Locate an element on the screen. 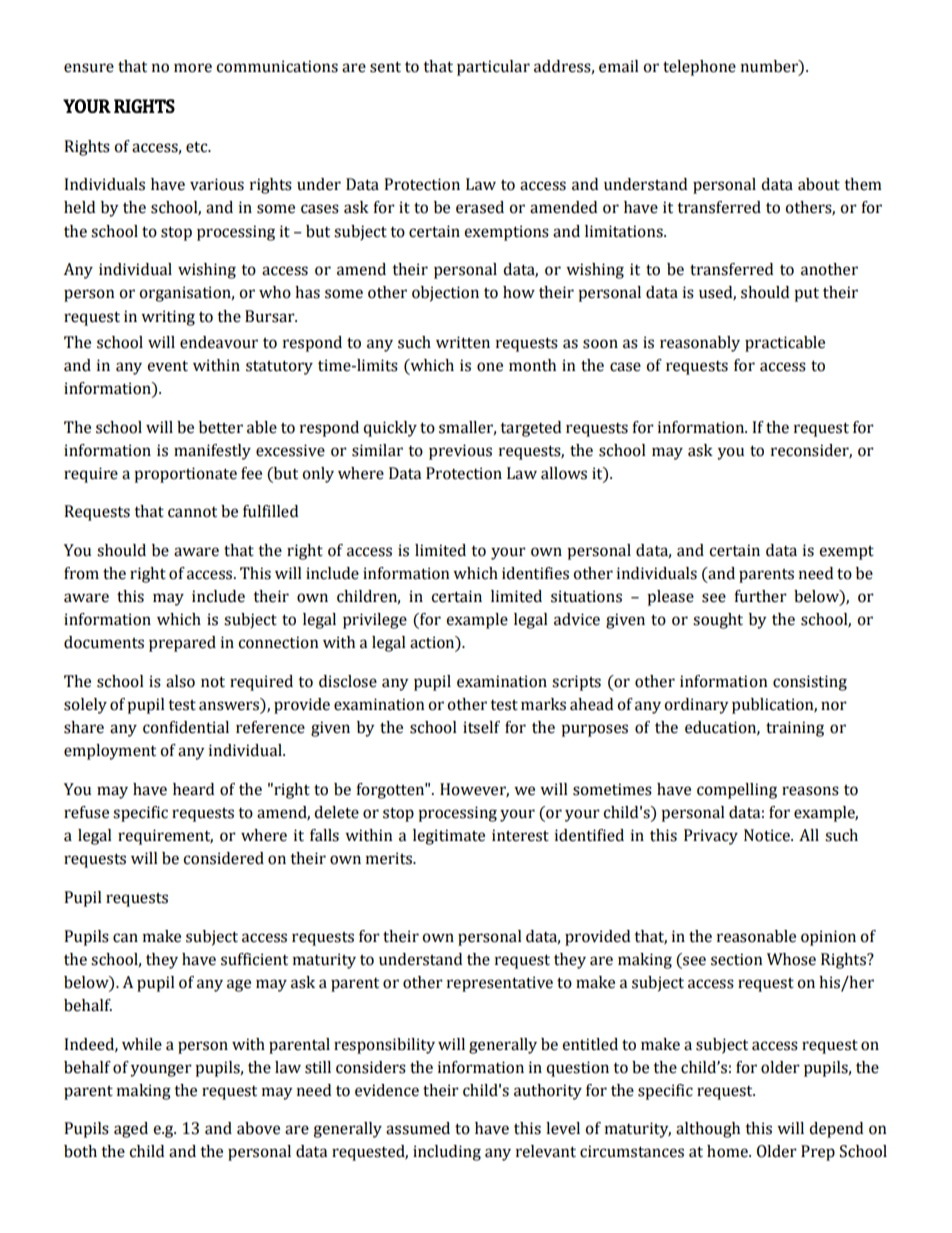 This screenshot has height=1233, width=952. telephone is located at coordinates (699, 68).
